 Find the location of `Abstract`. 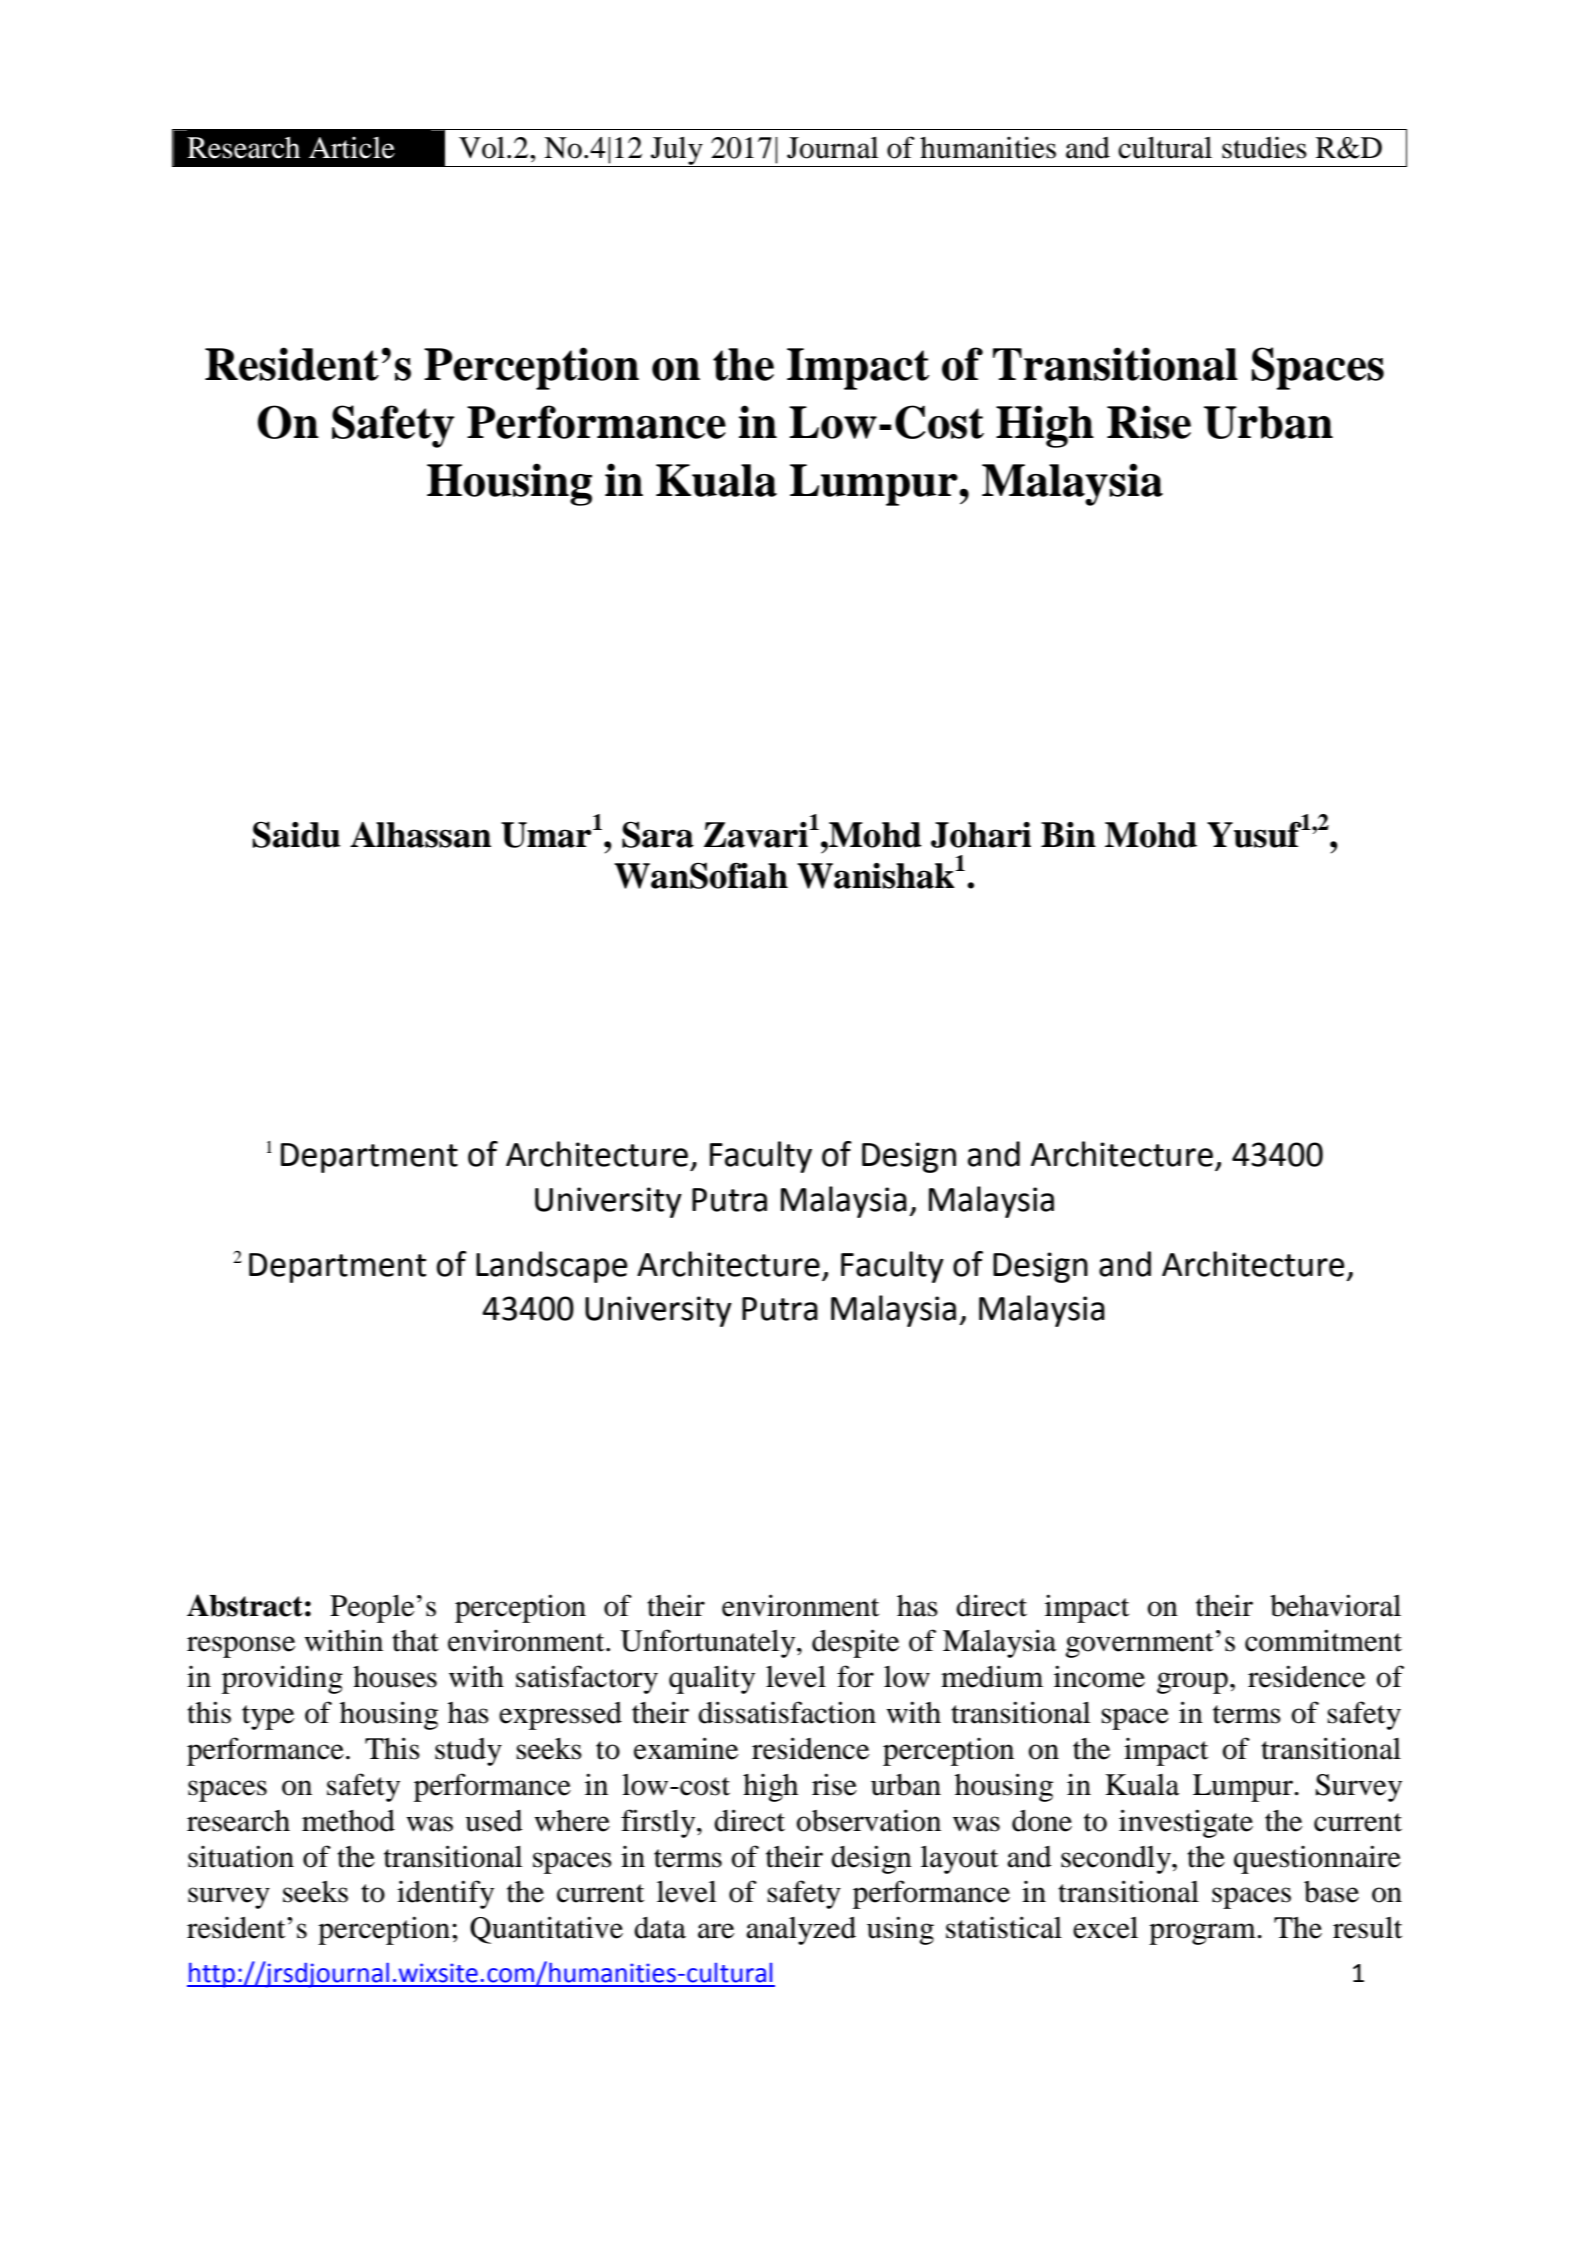

Abstract is located at coordinates (245, 1605).
